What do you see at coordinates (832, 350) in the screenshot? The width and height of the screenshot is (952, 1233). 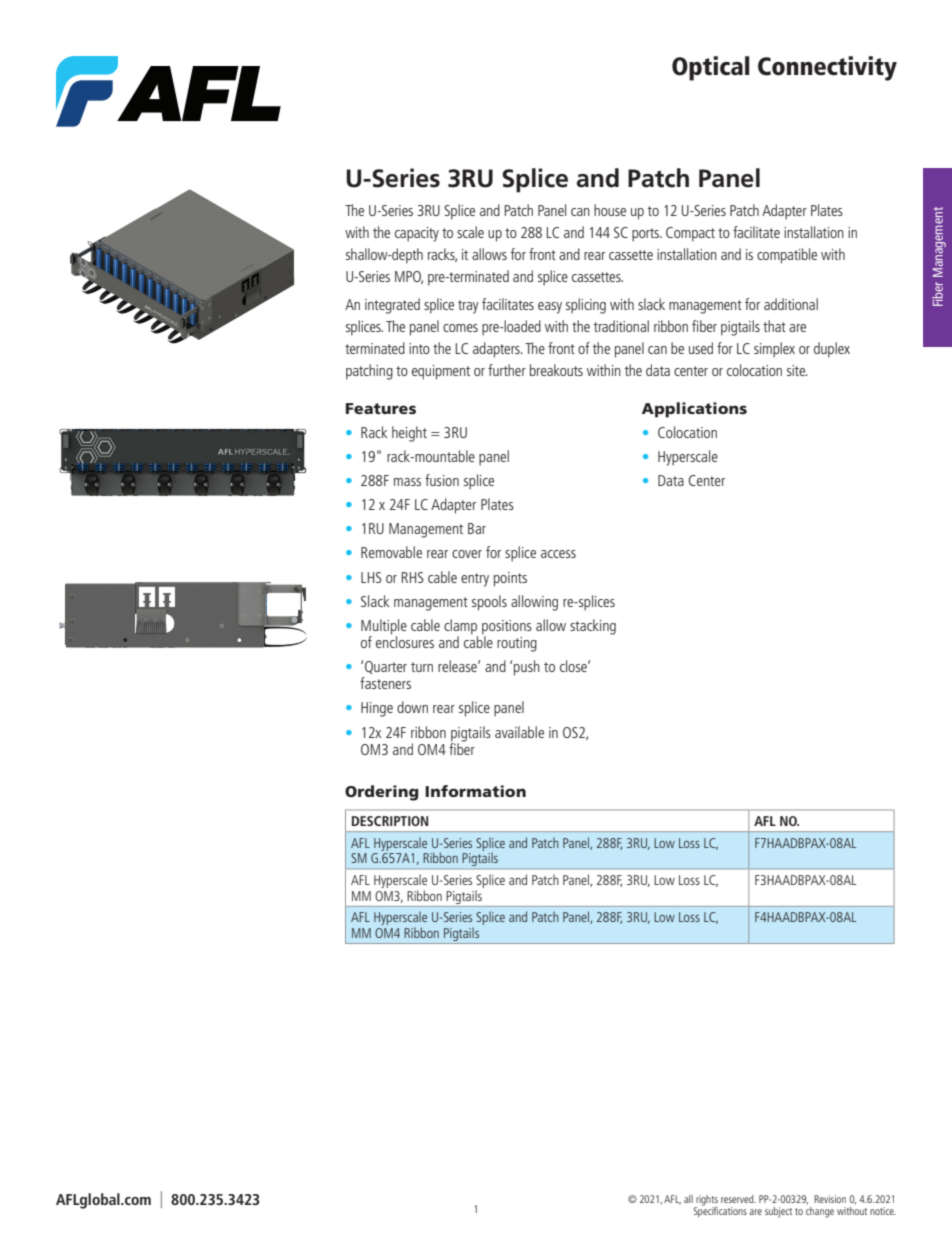 I see `duplex` at bounding box center [832, 350].
